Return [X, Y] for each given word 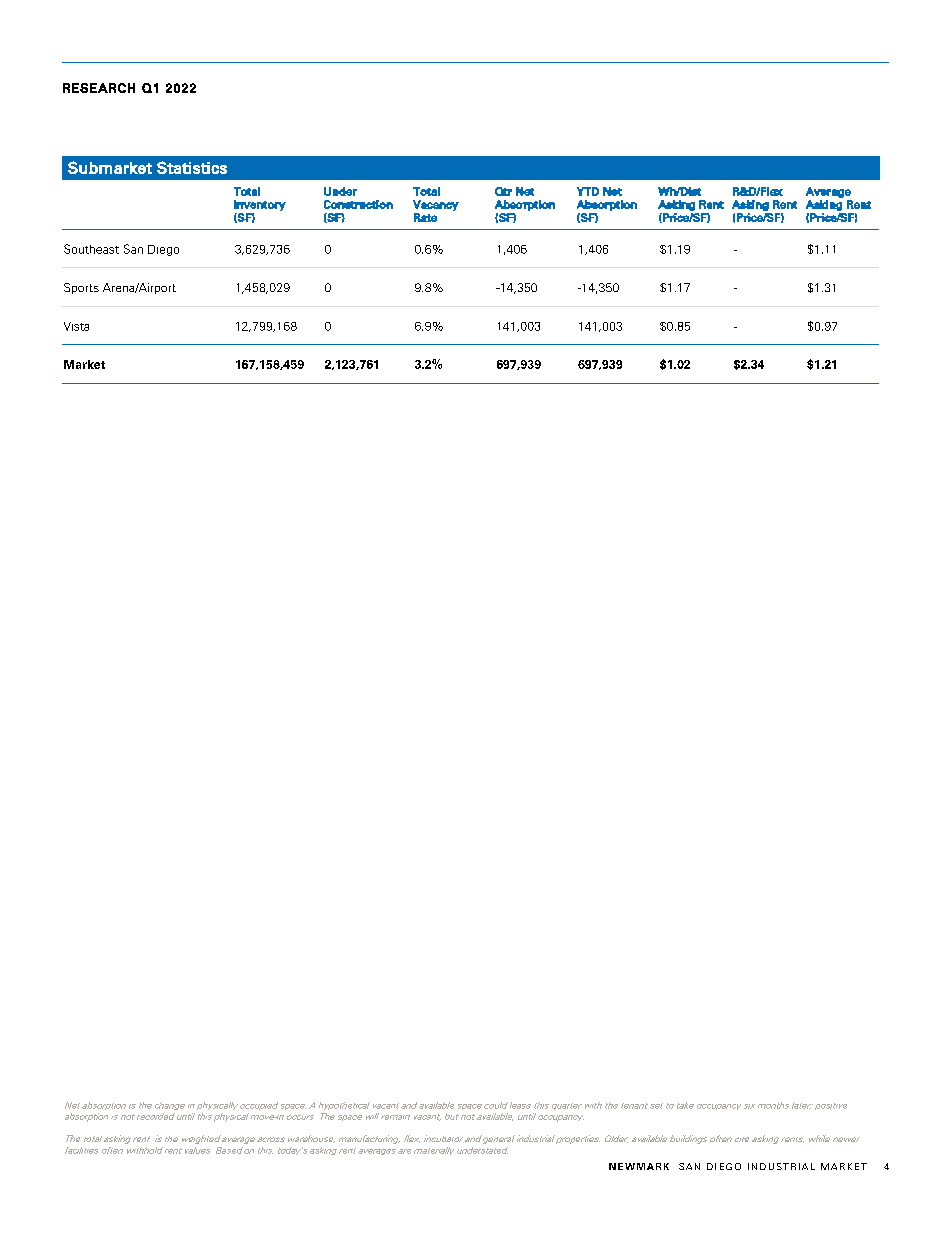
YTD [588, 191]
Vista [76, 326]
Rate [425, 217]
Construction [358, 204]
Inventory [260, 205]
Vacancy [436, 205]
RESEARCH [99, 88]
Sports [81, 288]
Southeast [91, 249]
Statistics [192, 167]
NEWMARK [639, 1166]
